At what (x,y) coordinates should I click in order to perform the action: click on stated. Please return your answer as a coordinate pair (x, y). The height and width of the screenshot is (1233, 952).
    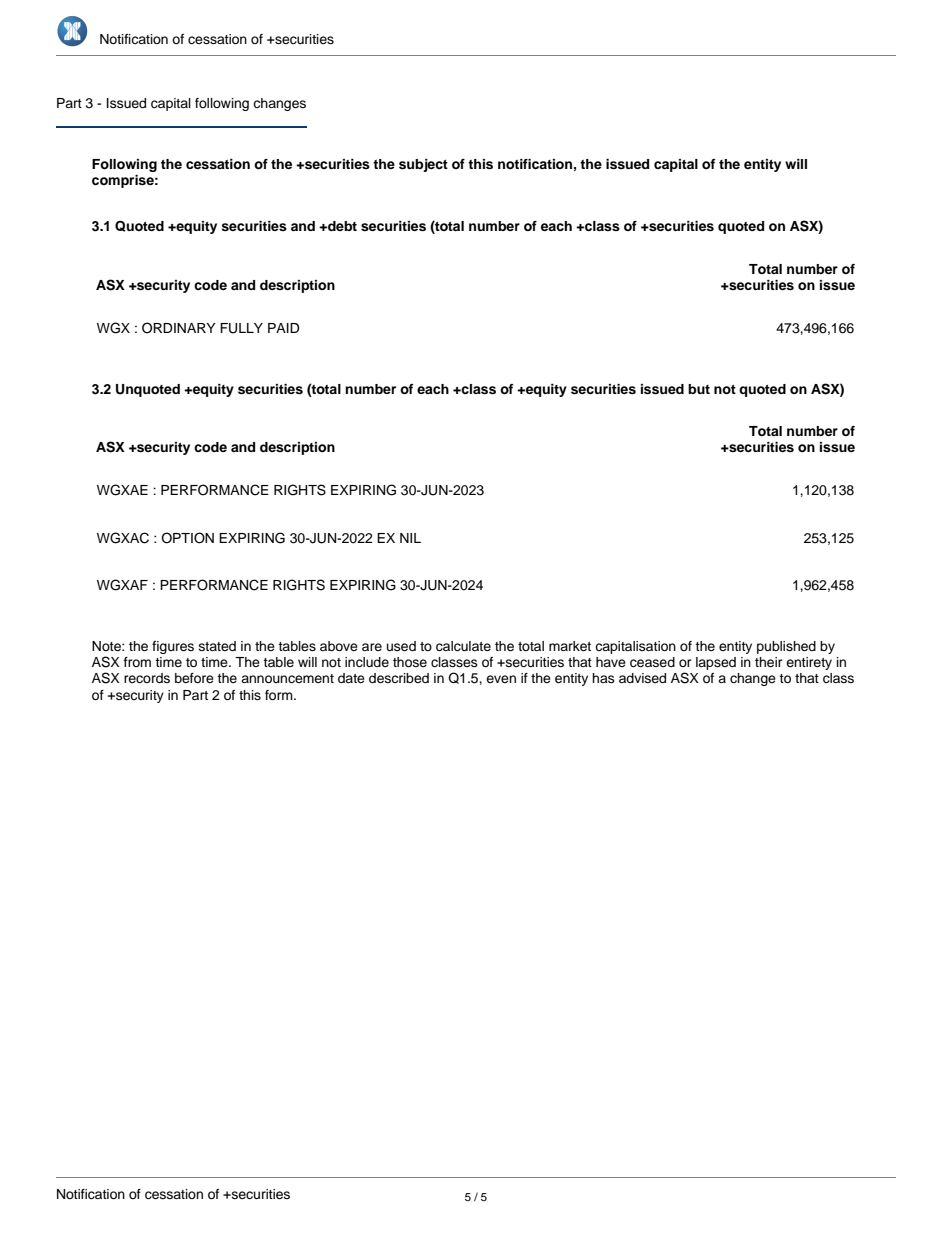
    Looking at the image, I should click on (217, 646).
